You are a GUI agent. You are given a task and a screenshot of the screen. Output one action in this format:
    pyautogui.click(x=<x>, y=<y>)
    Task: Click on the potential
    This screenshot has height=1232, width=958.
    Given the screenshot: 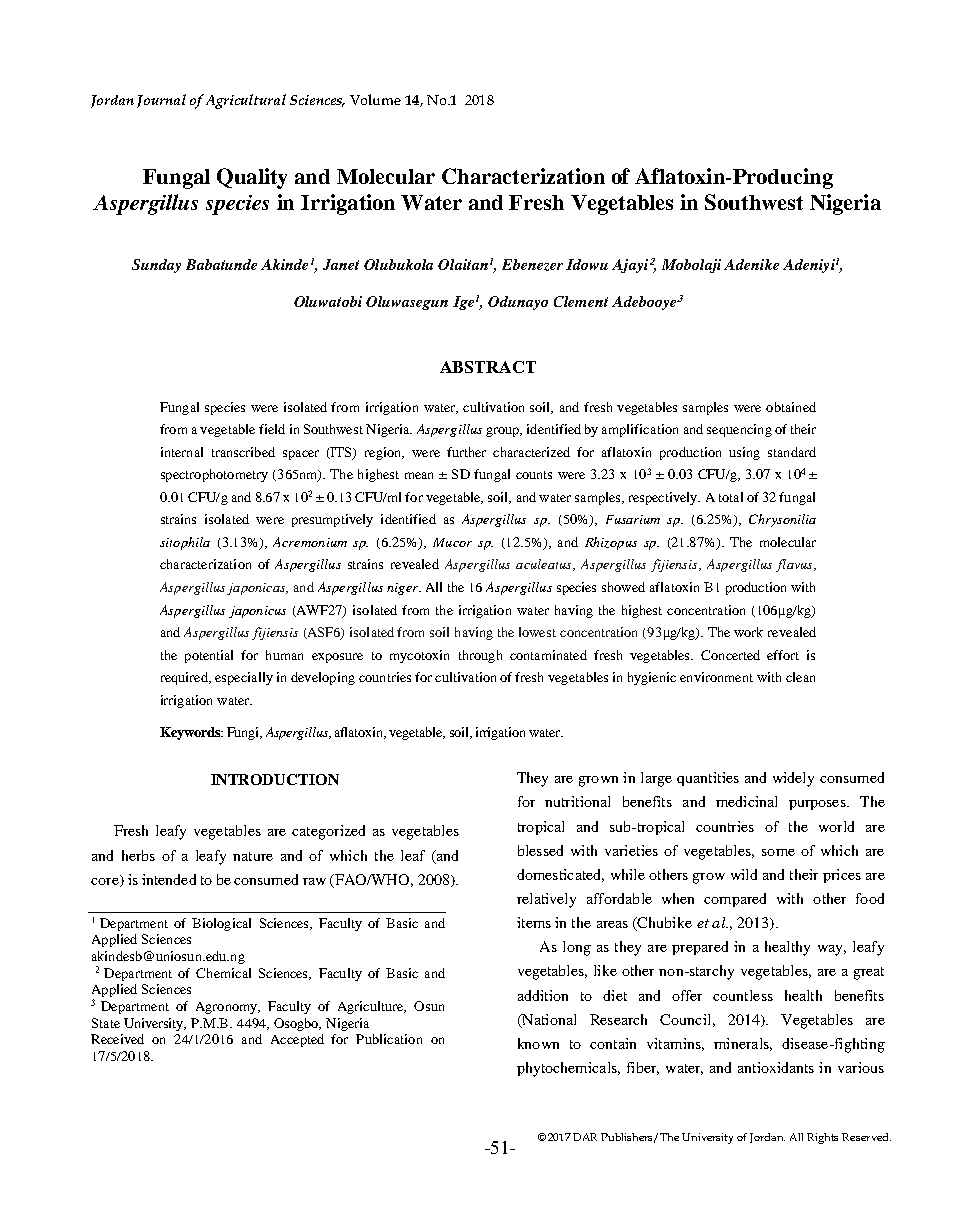 What is the action you would take?
    pyautogui.click(x=209, y=656)
